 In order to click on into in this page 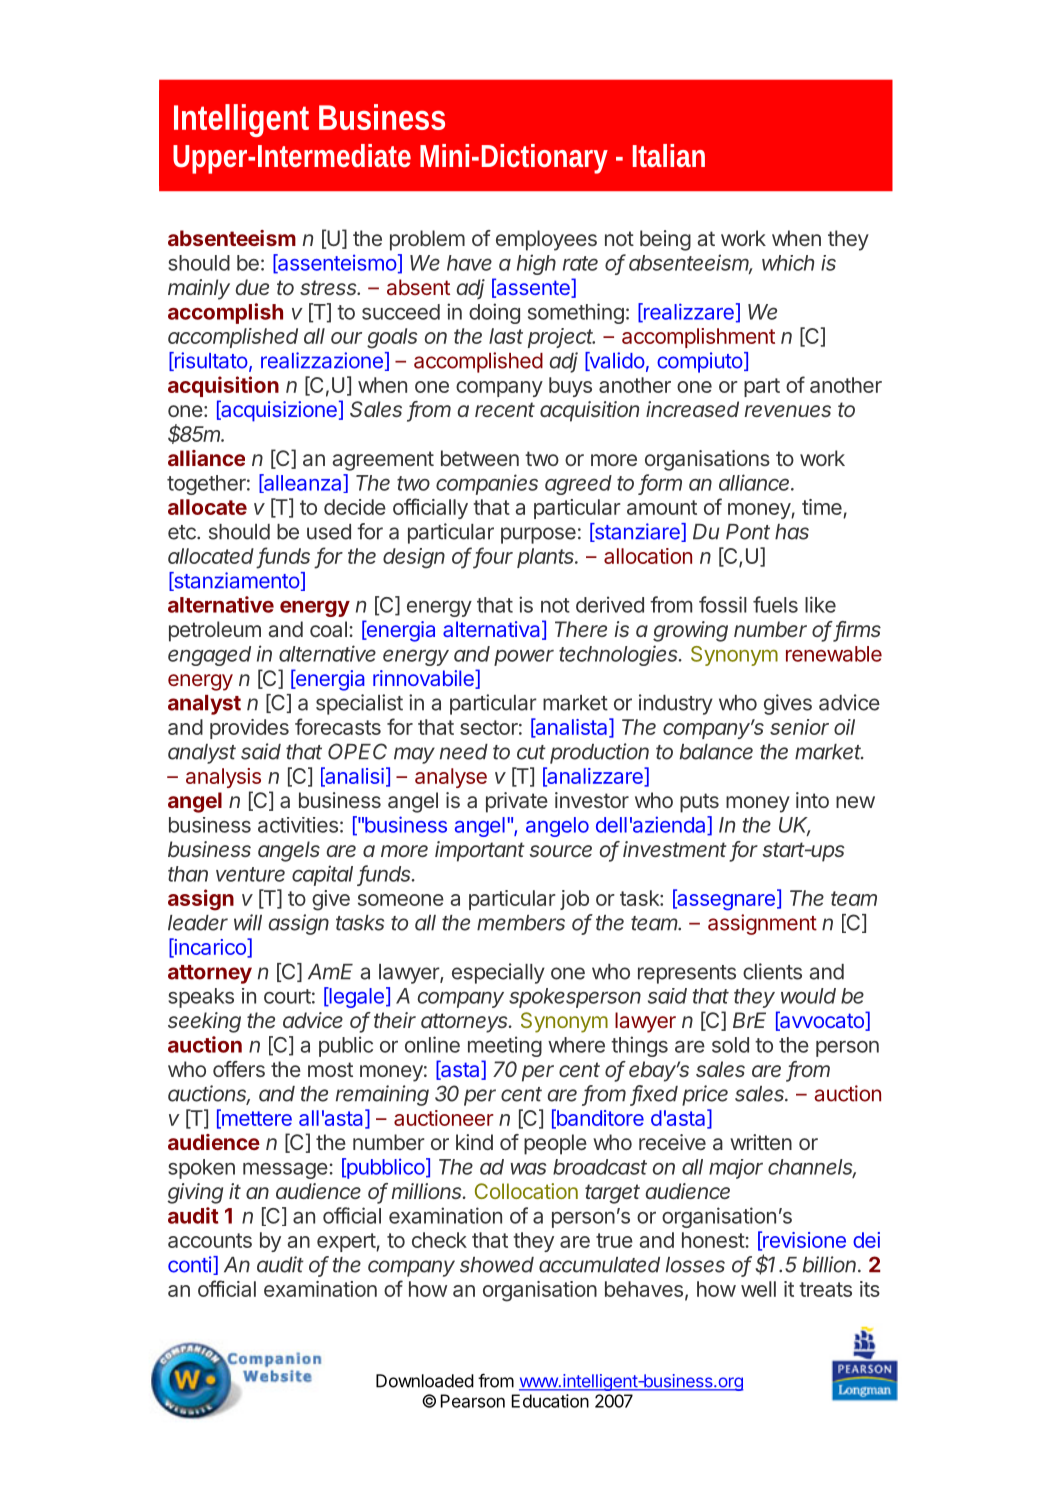, I will do `click(812, 800)`.
